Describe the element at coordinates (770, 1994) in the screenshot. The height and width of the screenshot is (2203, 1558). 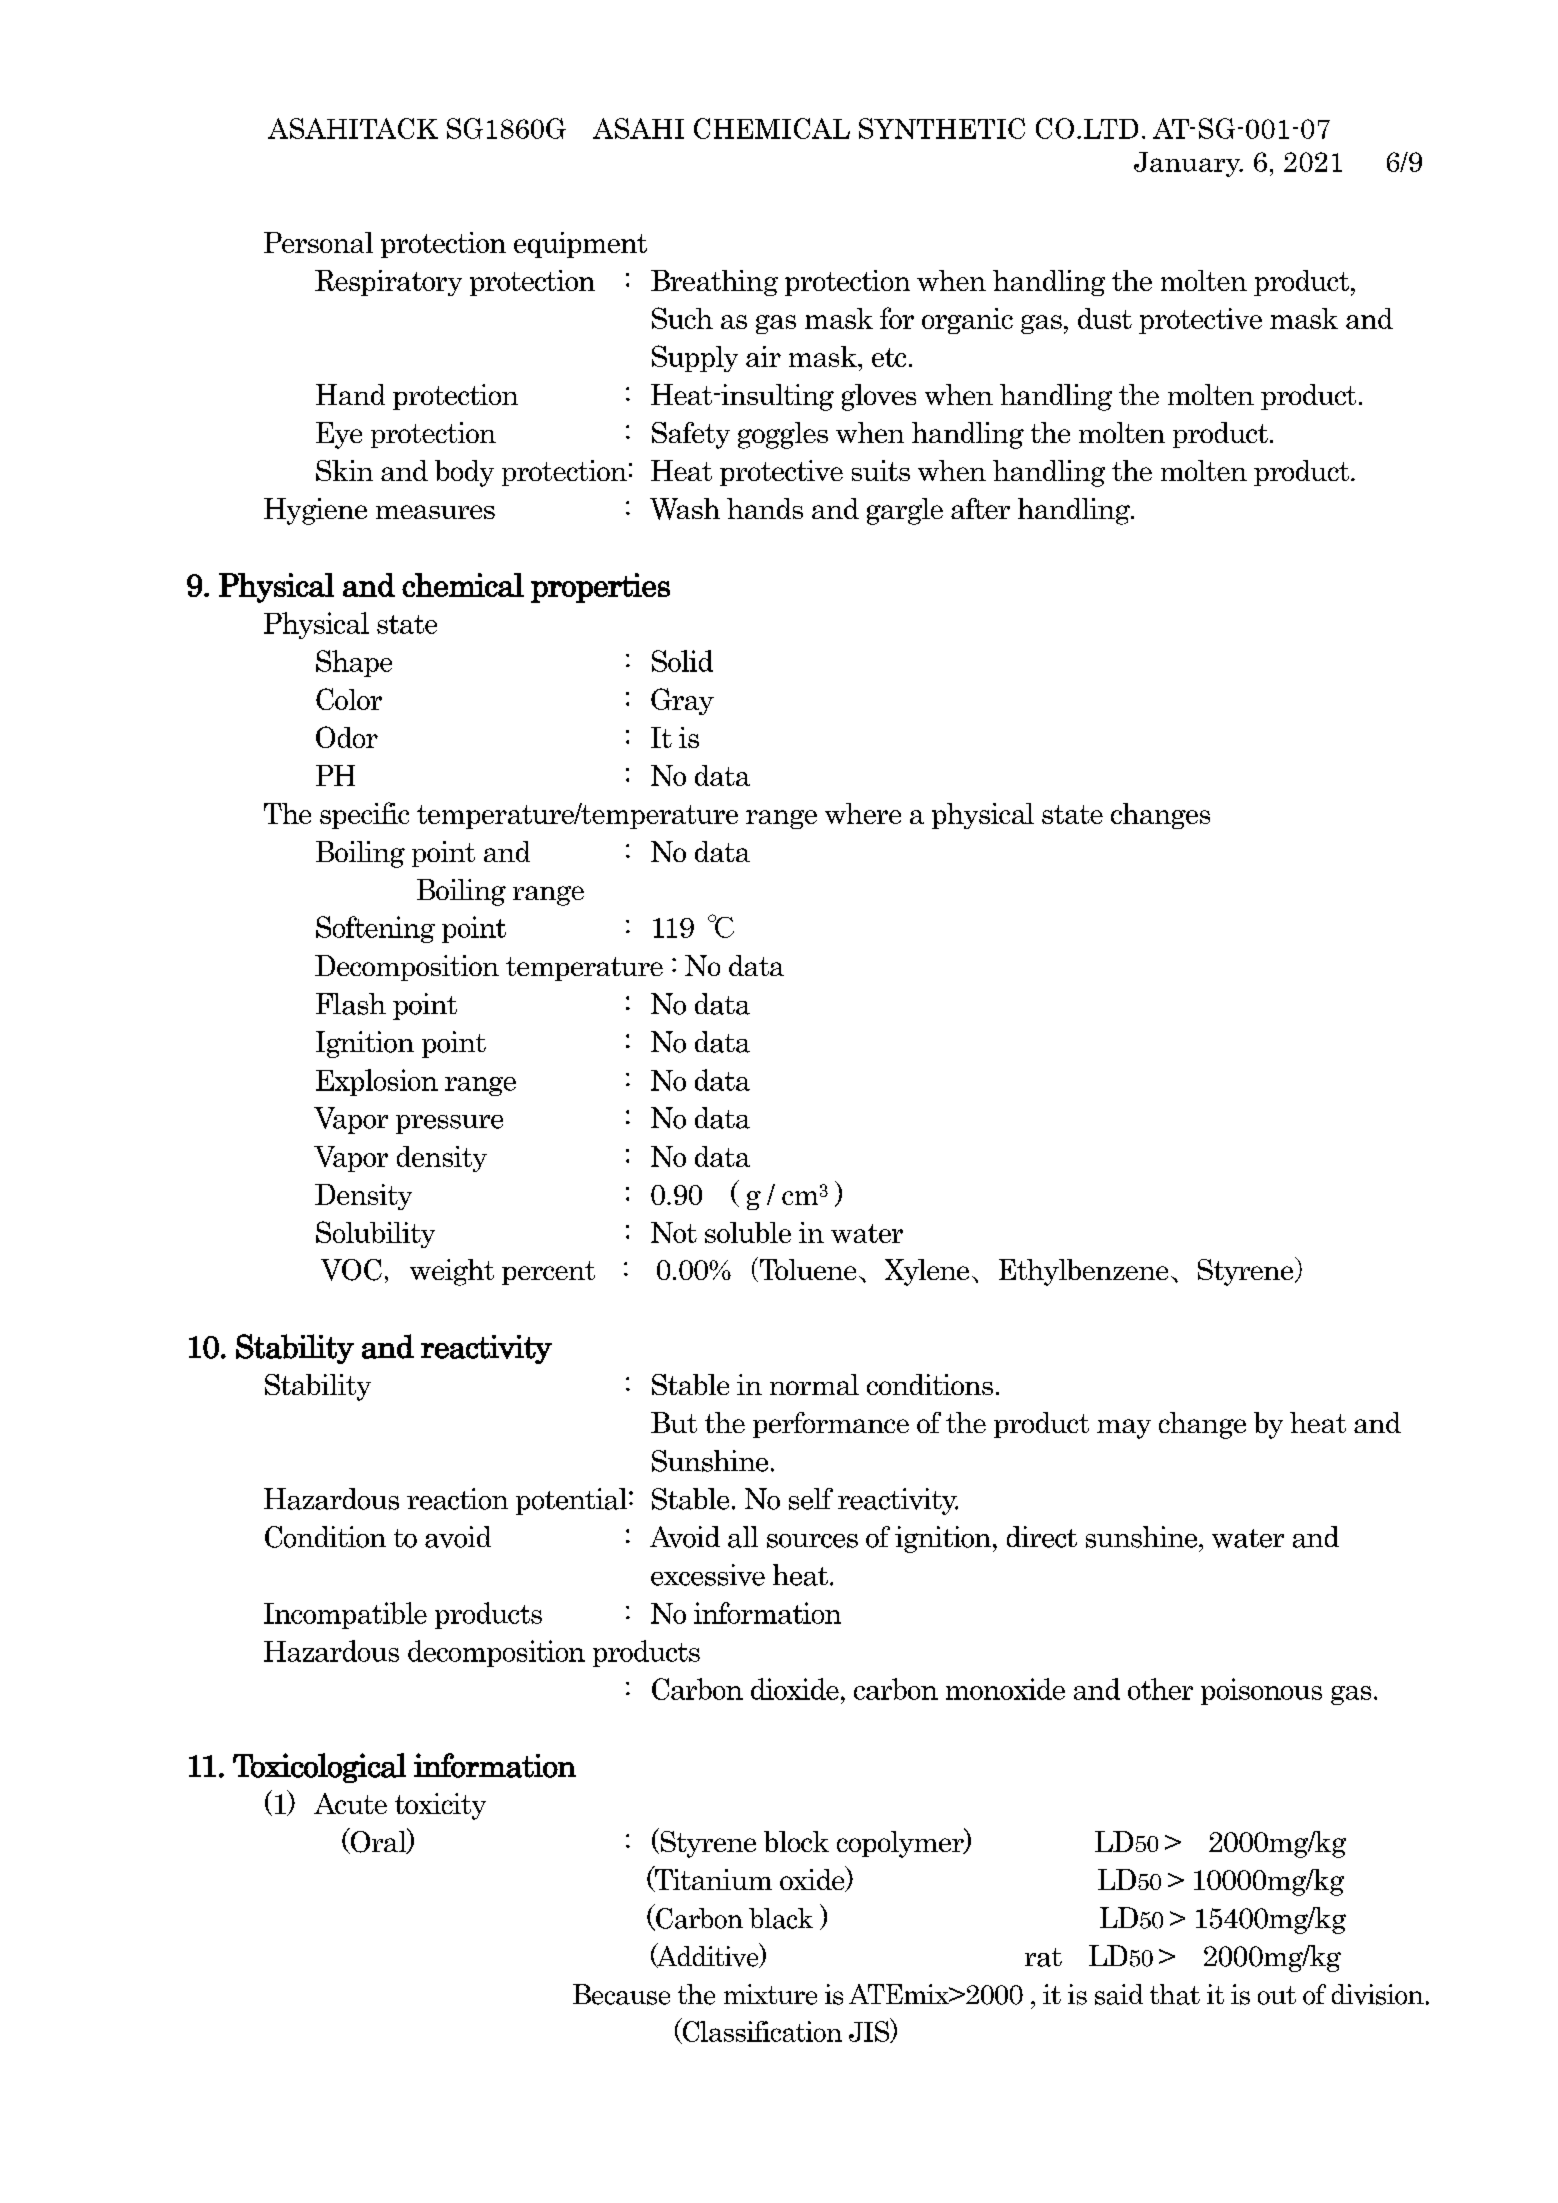
I see `mixture` at that location.
